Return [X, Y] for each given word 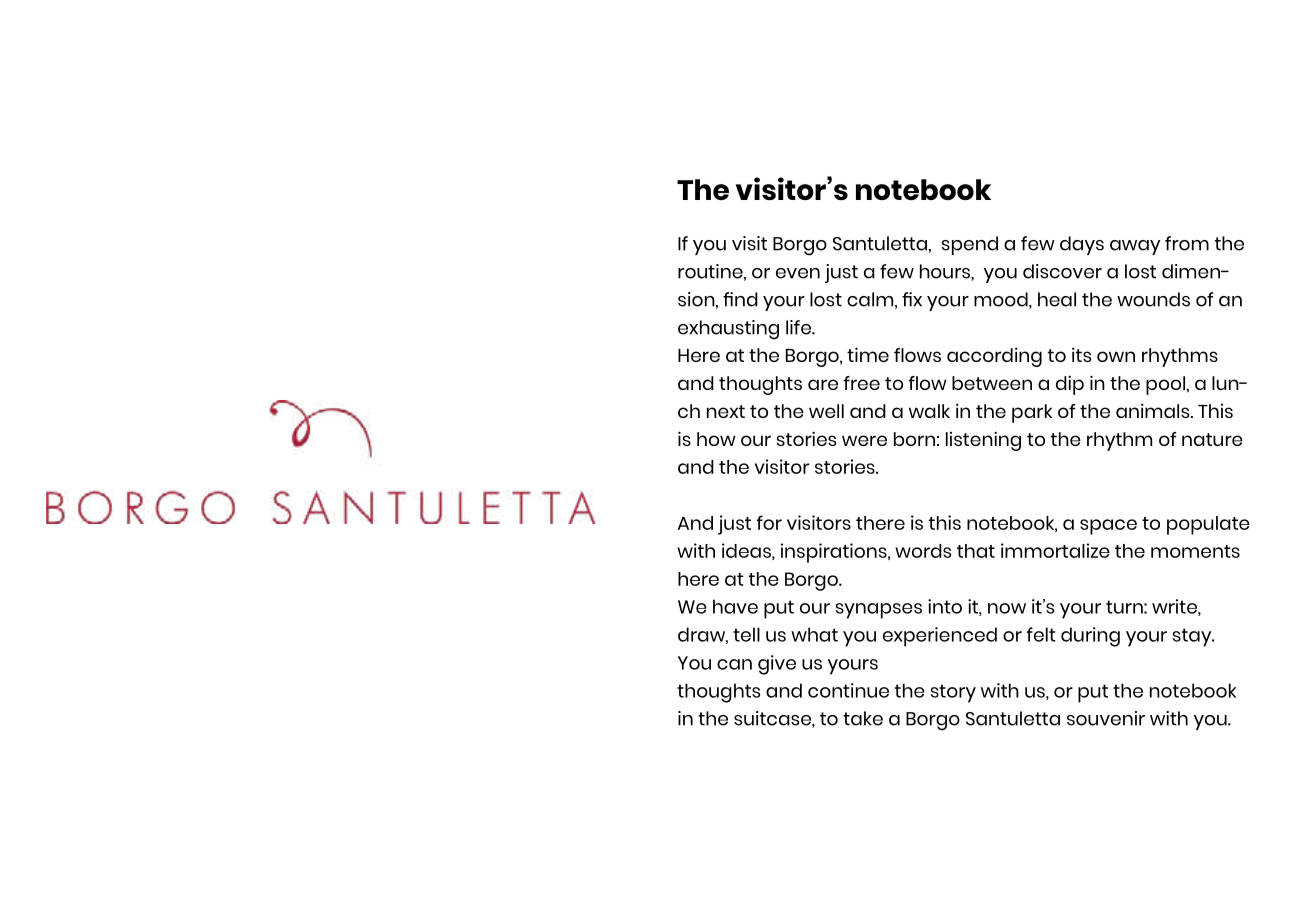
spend [970, 245]
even [798, 273]
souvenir [1106, 718]
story [953, 693]
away [1135, 247]
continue [848, 690]
